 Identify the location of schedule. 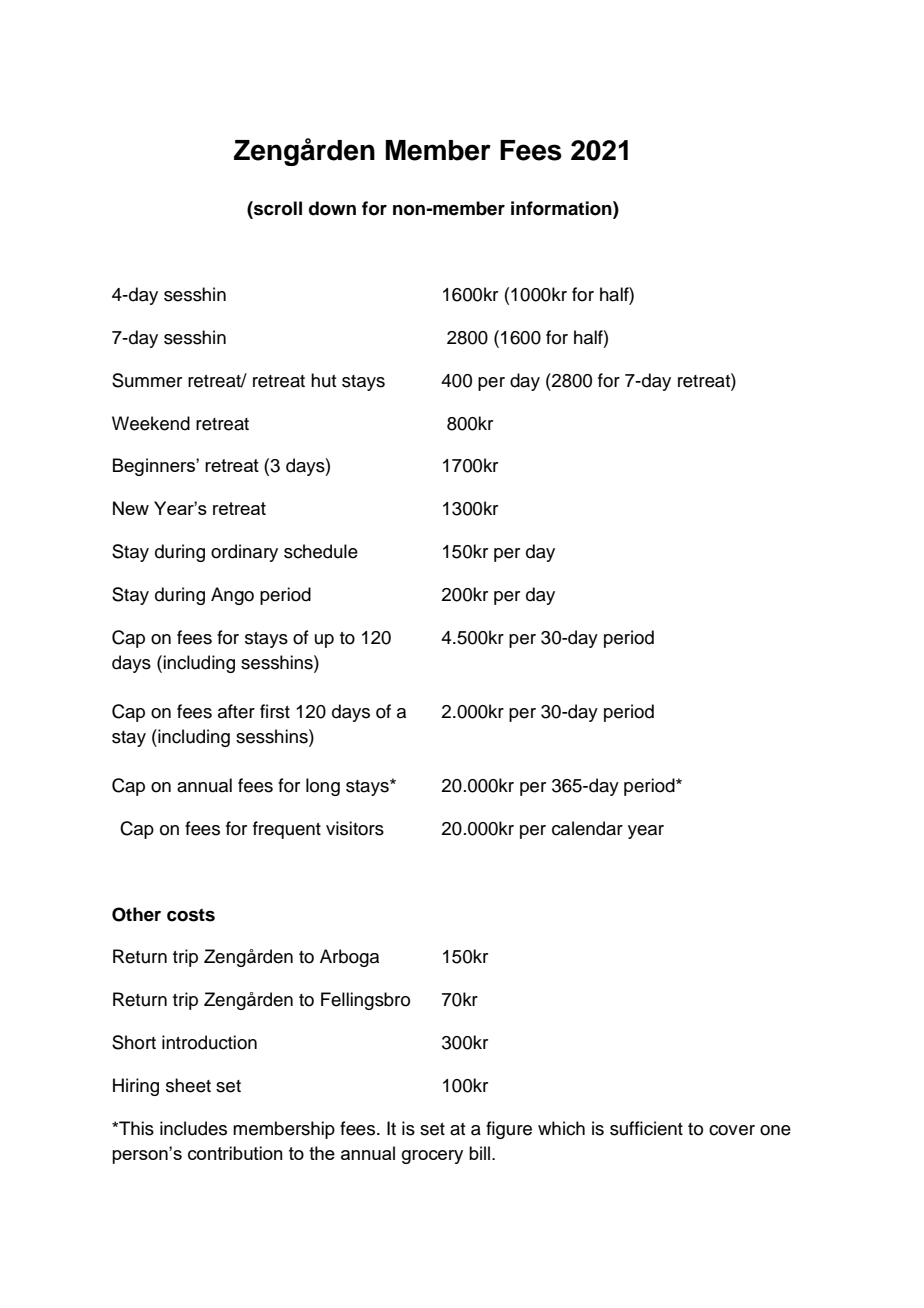
(321, 551).
